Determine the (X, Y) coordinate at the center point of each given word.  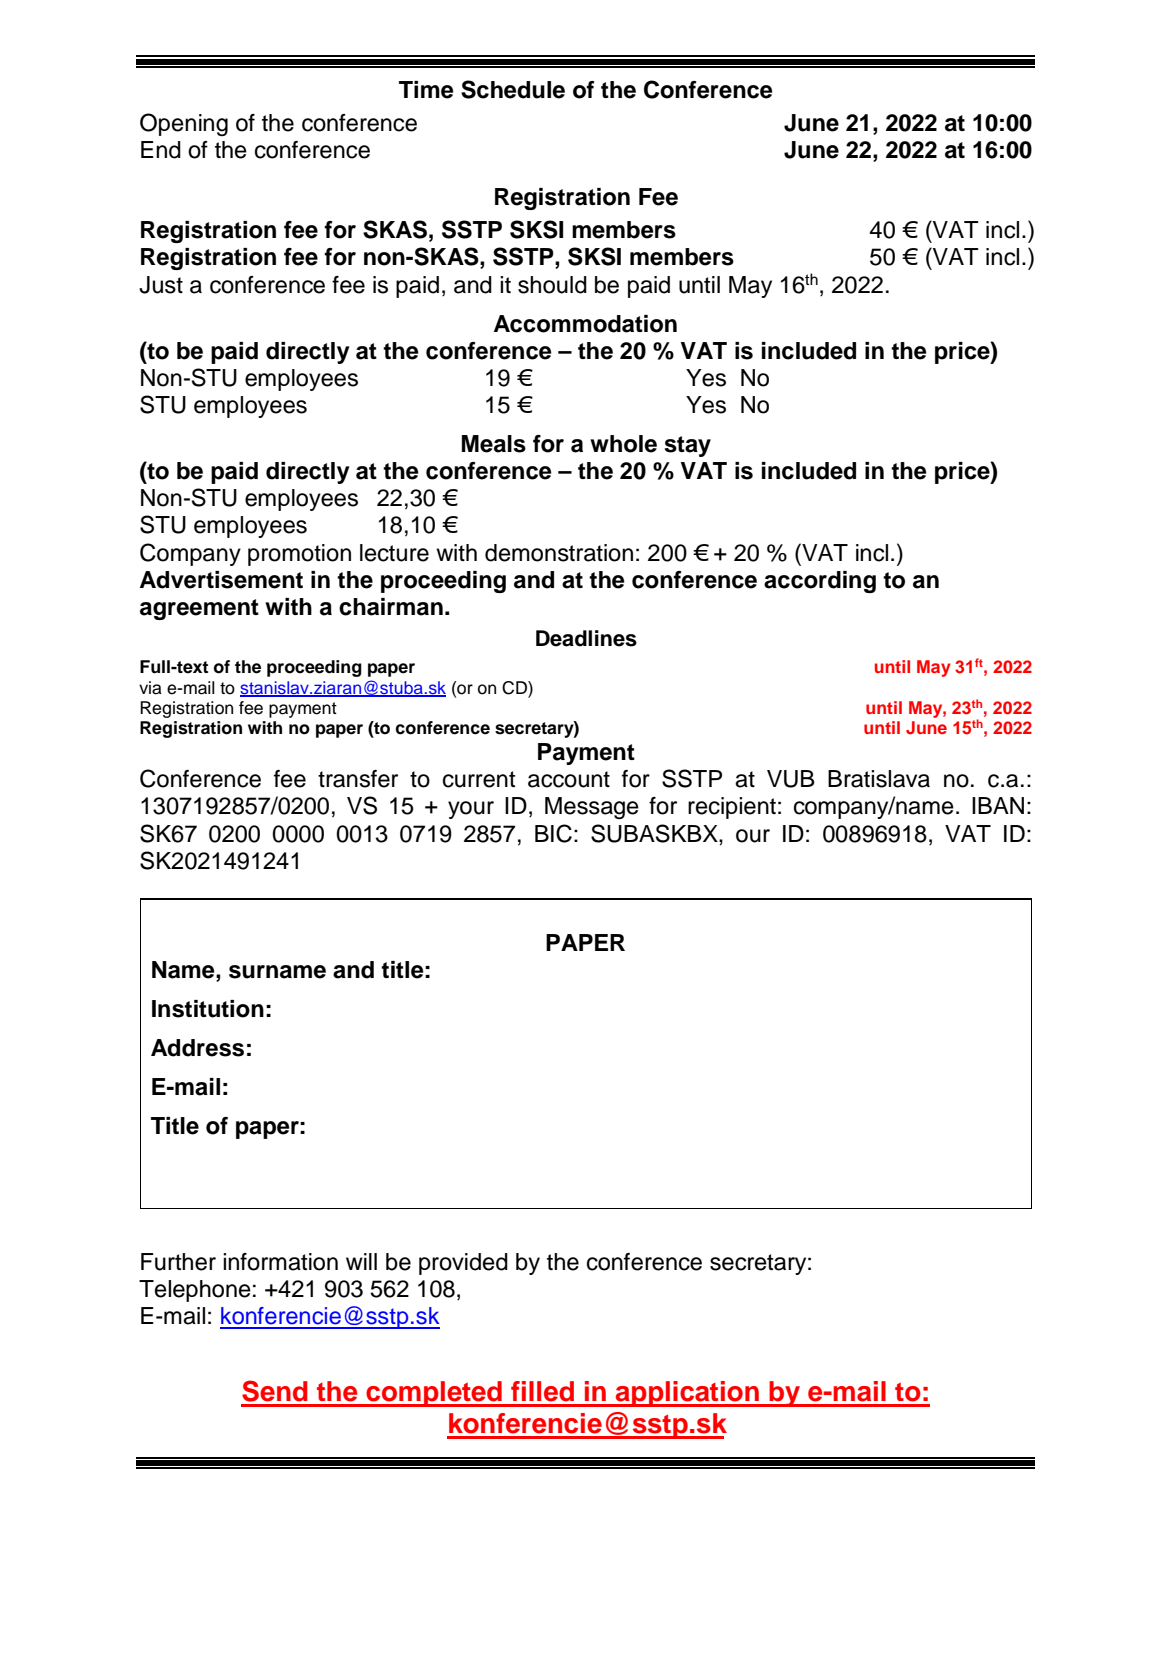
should (552, 285)
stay (687, 446)
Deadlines (586, 638)
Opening (184, 124)
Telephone (195, 1291)
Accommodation (585, 324)
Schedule (513, 89)
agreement (199, 609)
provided (463, 1264)
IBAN (998, 805)
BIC (553, 833)
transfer (358, 779)
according (820, 582)
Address (197, 1048)
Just (161, 285)
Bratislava (879, 779)
